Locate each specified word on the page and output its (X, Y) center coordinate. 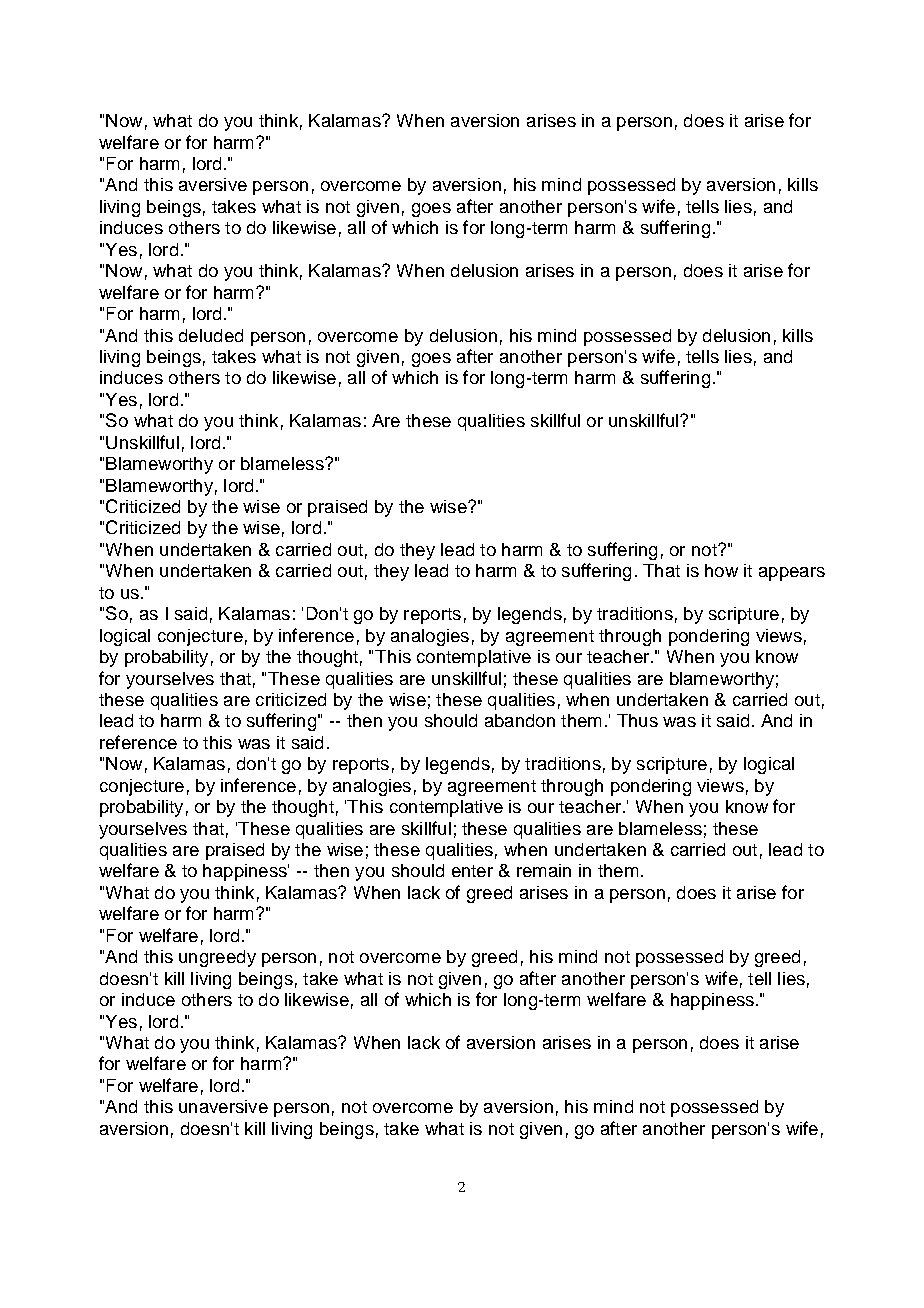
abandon (520, 720)
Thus (637, 720)
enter (472, 871)
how (721, 570)
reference (138, 742)
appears (792, 574)
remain (544, 870)
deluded (211, 335)
